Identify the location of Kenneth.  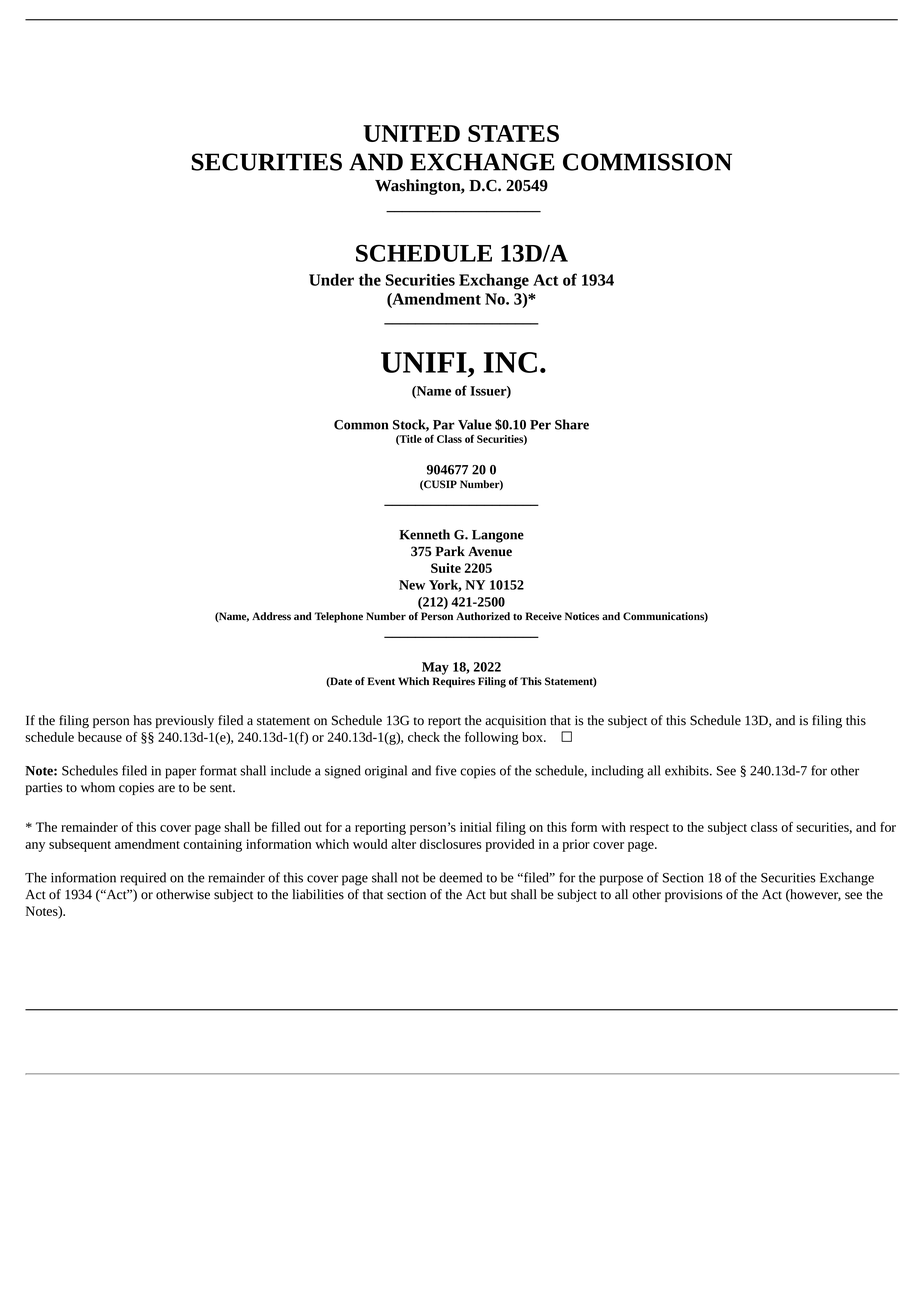
(424, 534).
